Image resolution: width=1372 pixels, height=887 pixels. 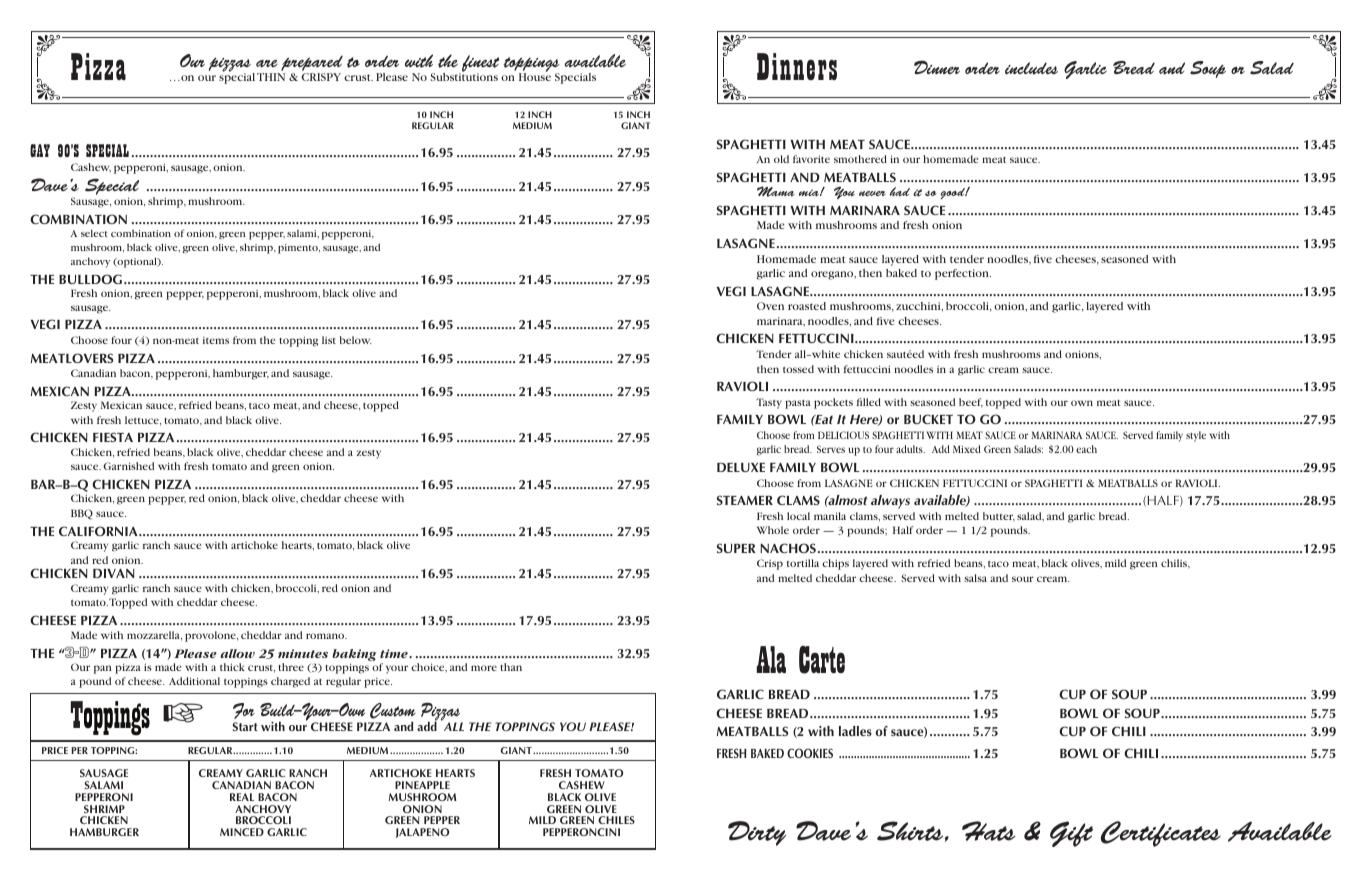 What do you see at coordinates (128, 466) in the page?
I see `Garnished` at bounding box center [128, 466].
